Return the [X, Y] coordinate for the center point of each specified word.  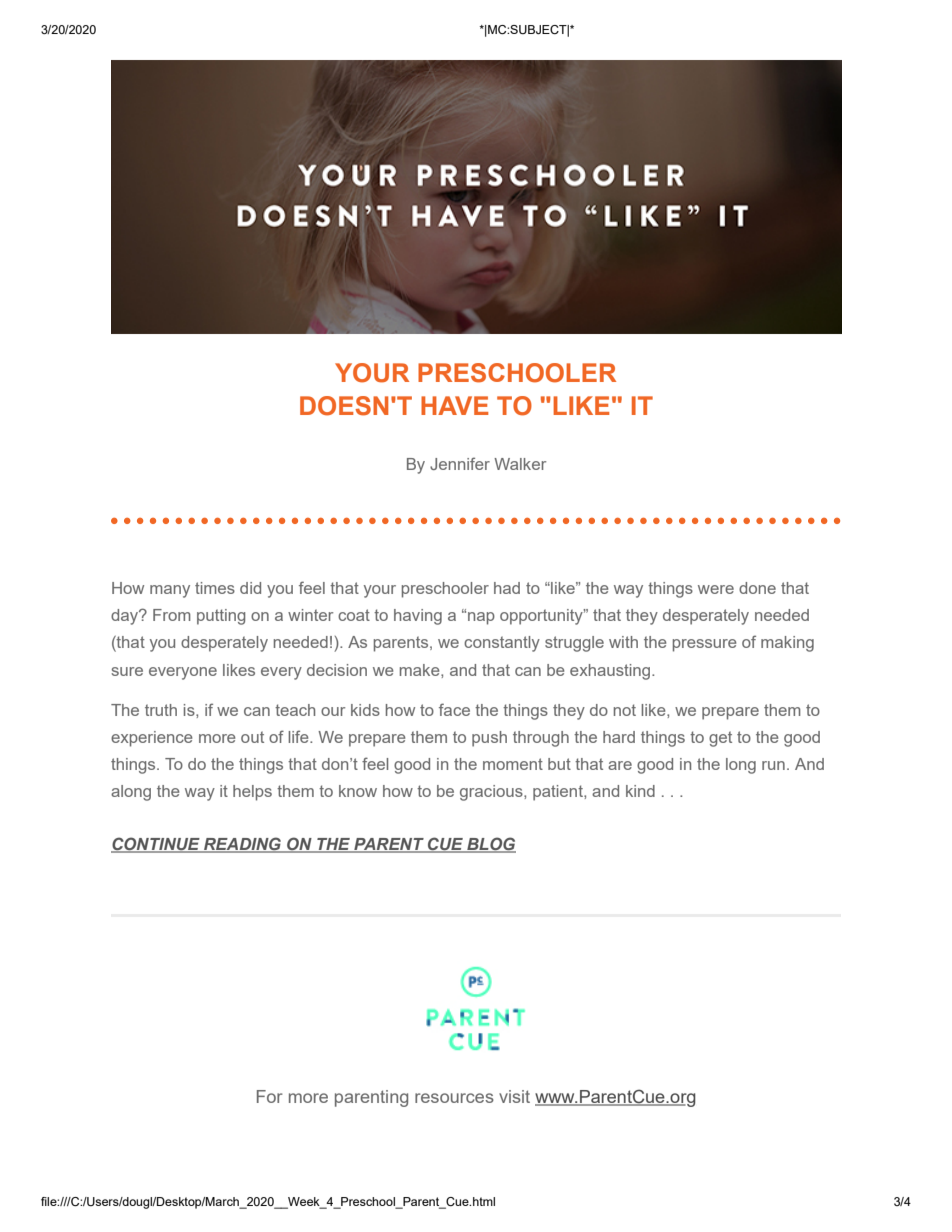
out [252, 737]
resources [454, 1098]
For [270, 1096]
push [489, 739]
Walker [520, 464]
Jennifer [460, 463]
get [720, 739]
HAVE [454, 405]
